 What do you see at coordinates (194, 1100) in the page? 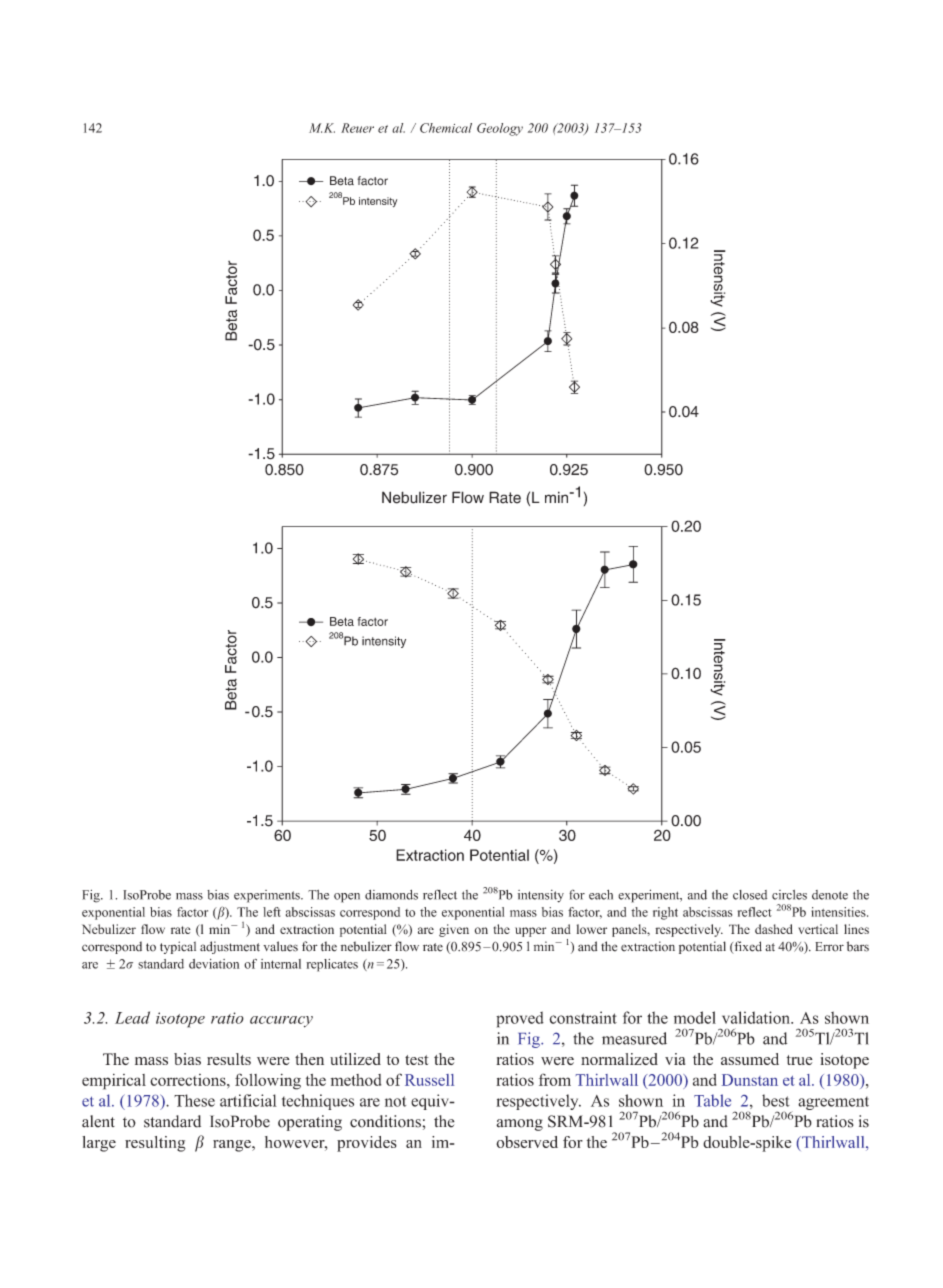
I see `These` at bounding box center [194, 1100].
